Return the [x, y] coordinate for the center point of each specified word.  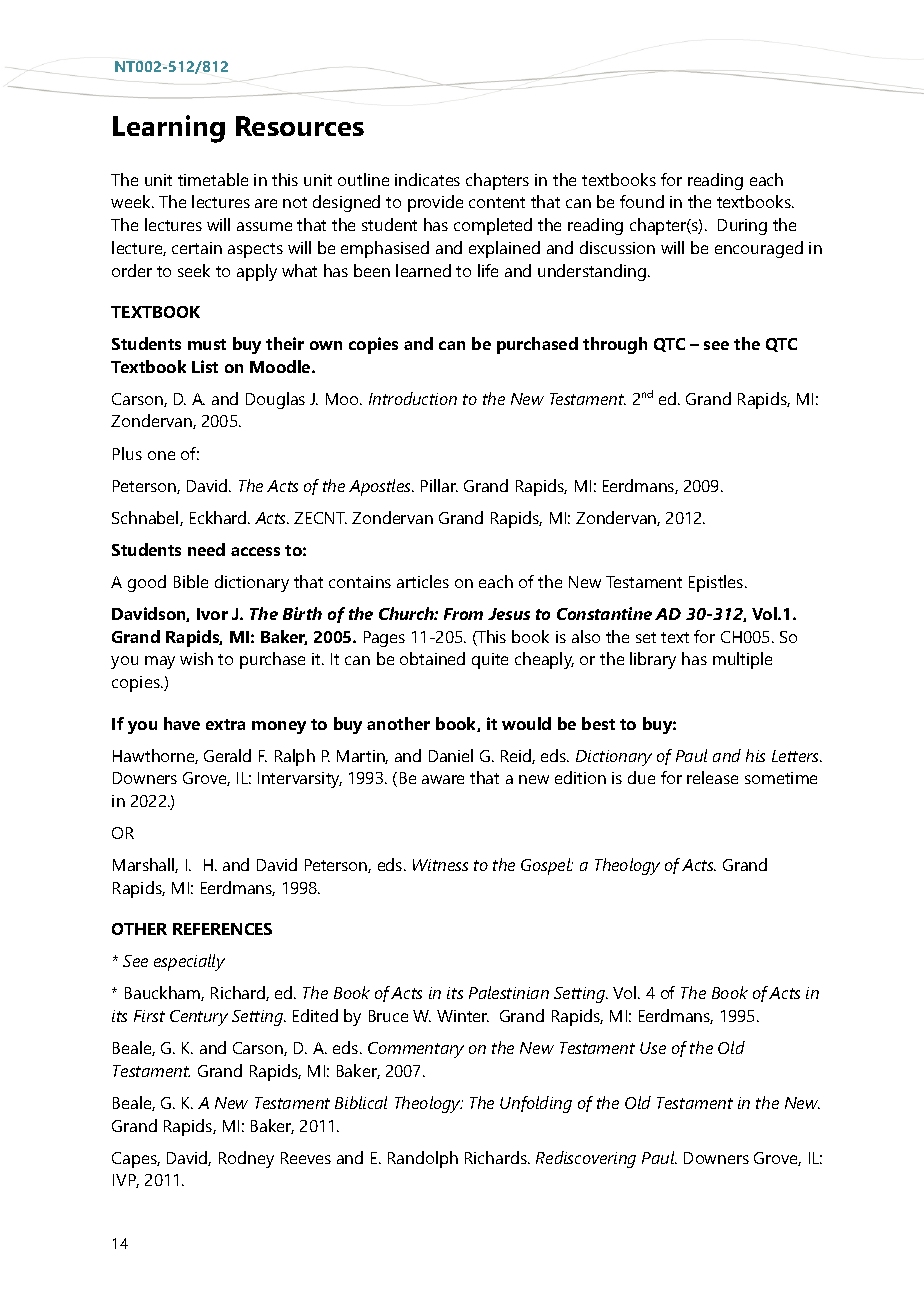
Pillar [439, 485]
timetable [213, 179]
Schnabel [146, 518]
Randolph [423, 1159]
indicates [427, 179]
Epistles [717, 583]
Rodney [246, 1159]
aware [443, 779]
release [712, 777]
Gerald [227, 755]
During [742, 227]
